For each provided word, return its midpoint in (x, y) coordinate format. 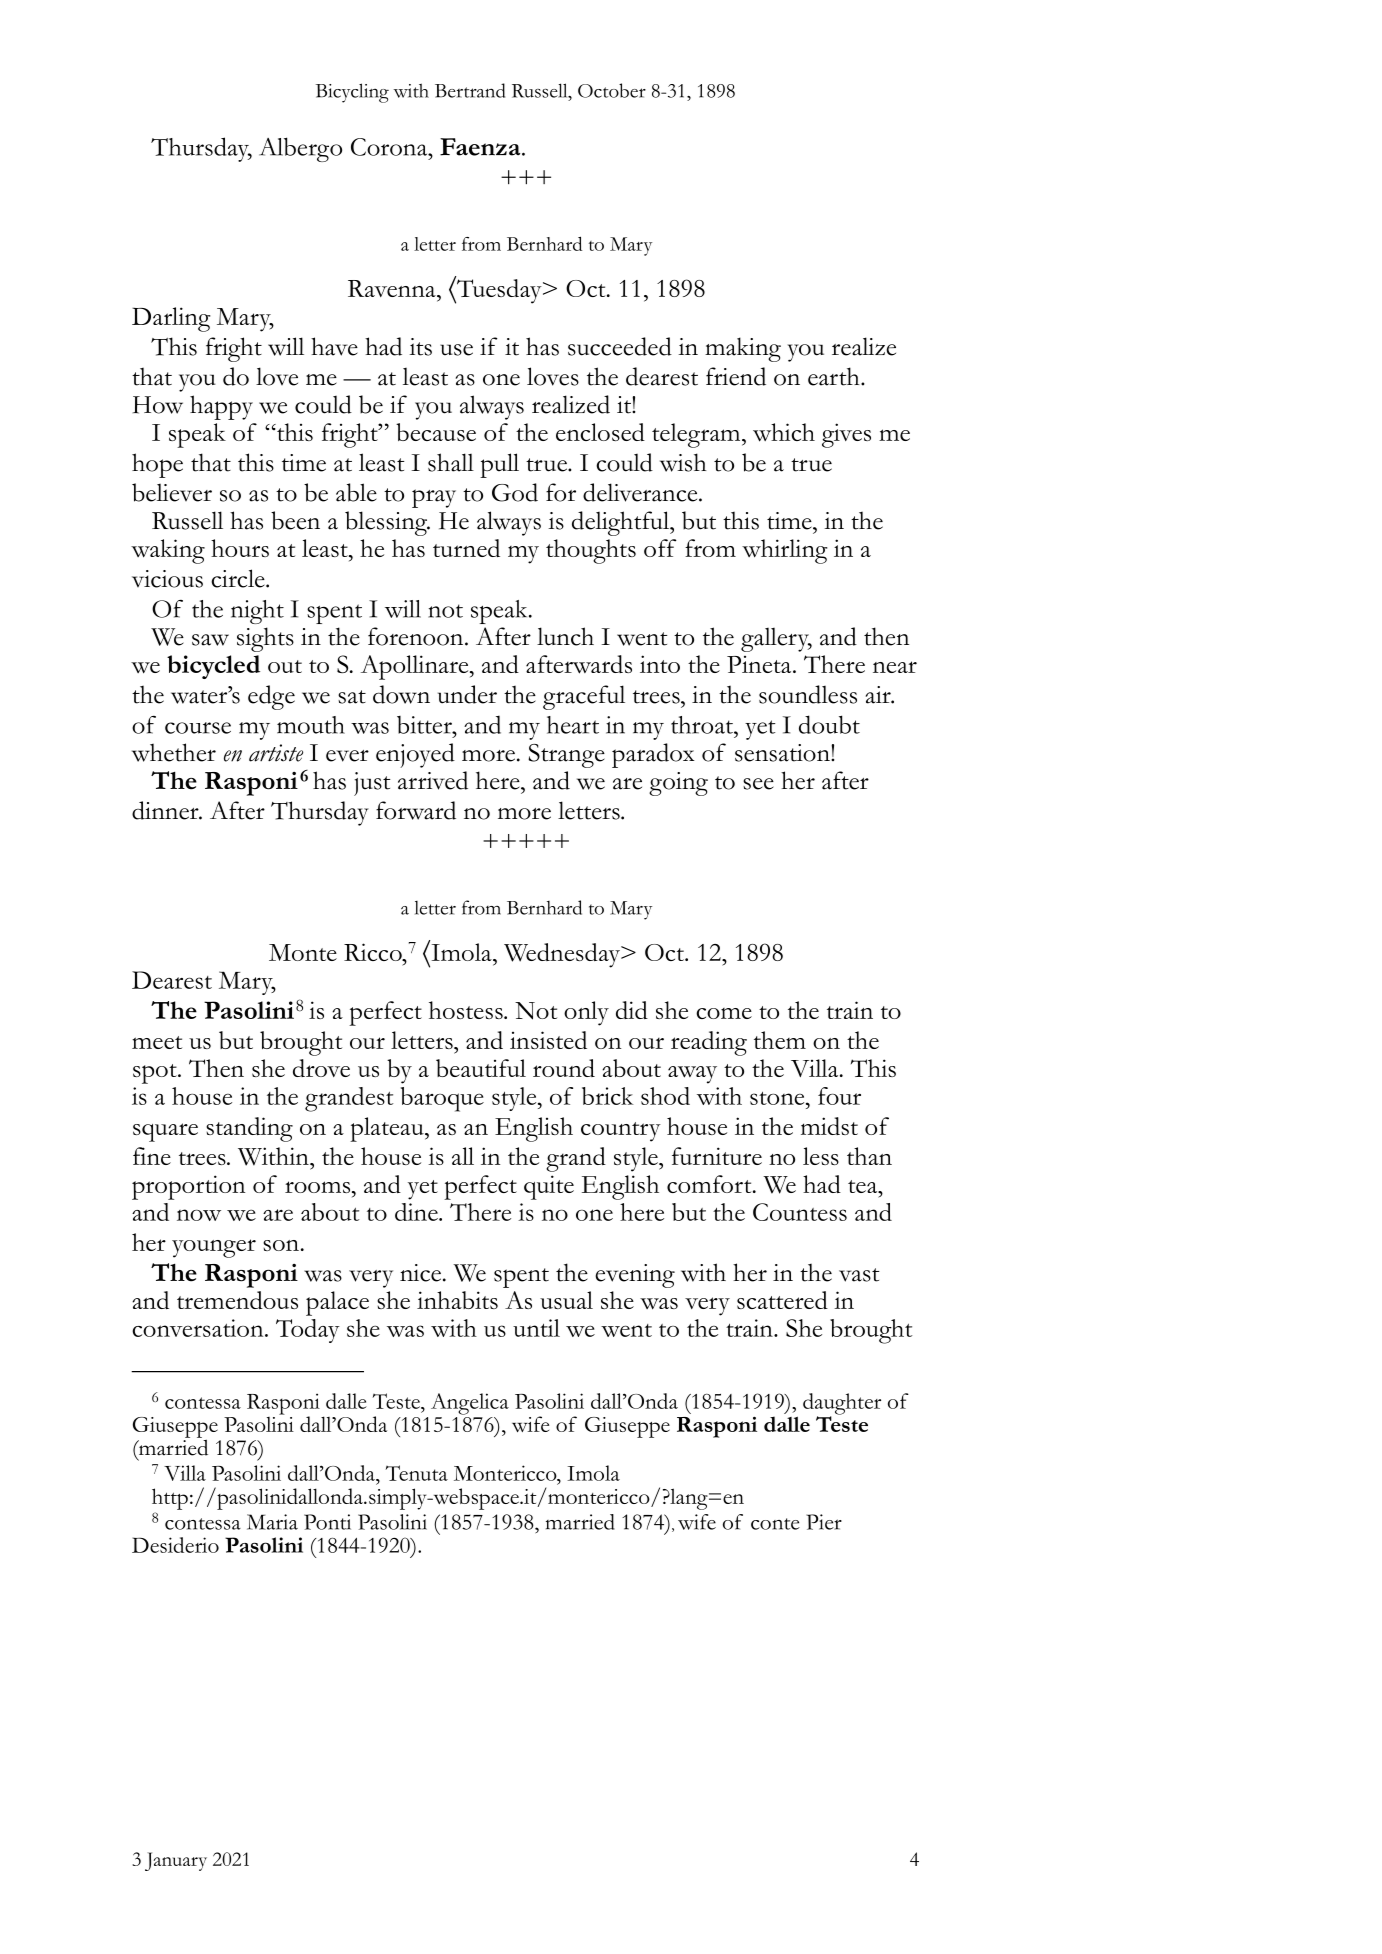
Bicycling (352, 93)
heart (573, 725)
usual (566, 1300)
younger (214, 1248)
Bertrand (470, 90)
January (176, 1861)
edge (271, 697)
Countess (800, 1212)
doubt (829, 724)
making (743, 349)
